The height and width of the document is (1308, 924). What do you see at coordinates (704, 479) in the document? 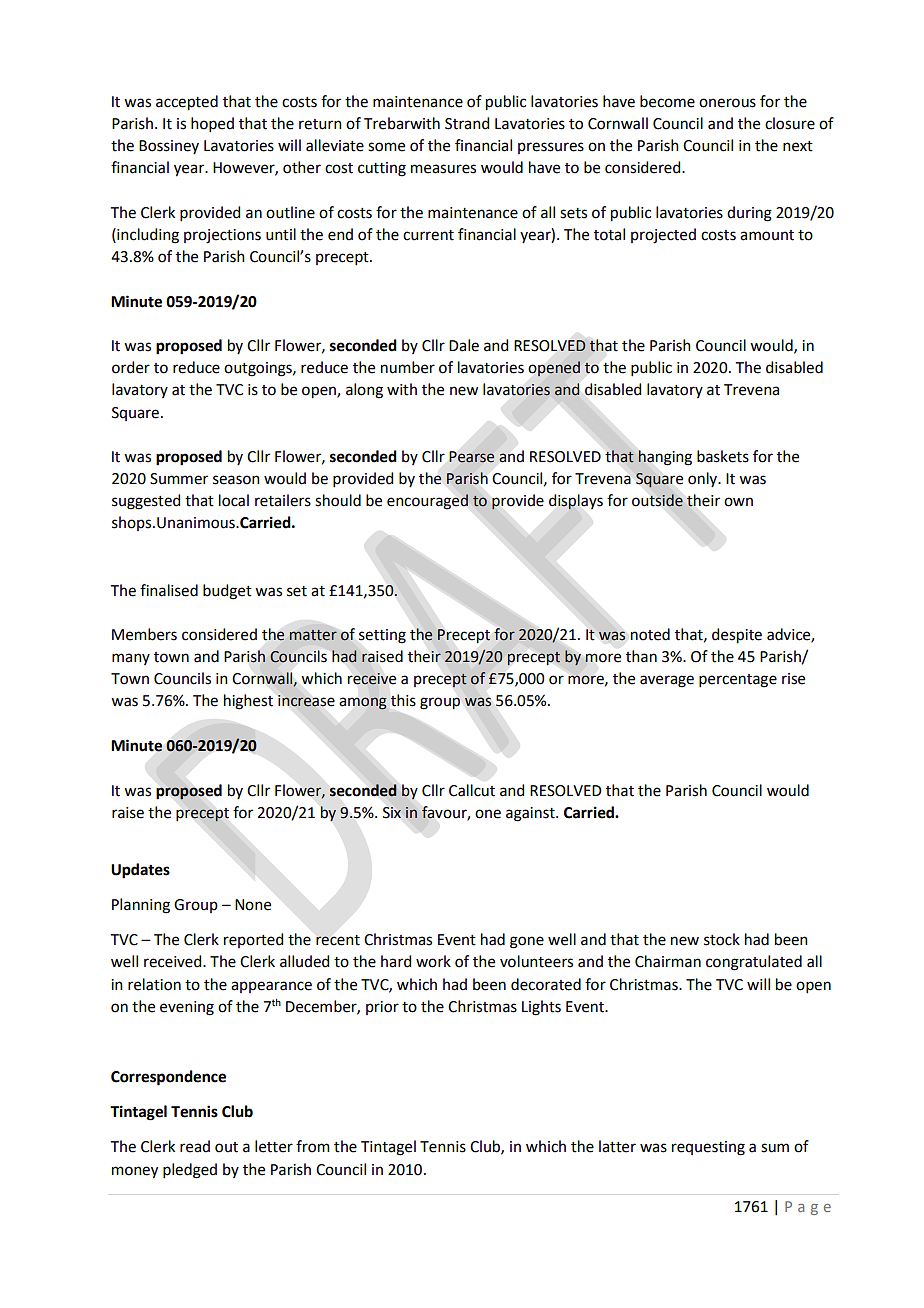
I see `only` at bounding box center [704, 479].
